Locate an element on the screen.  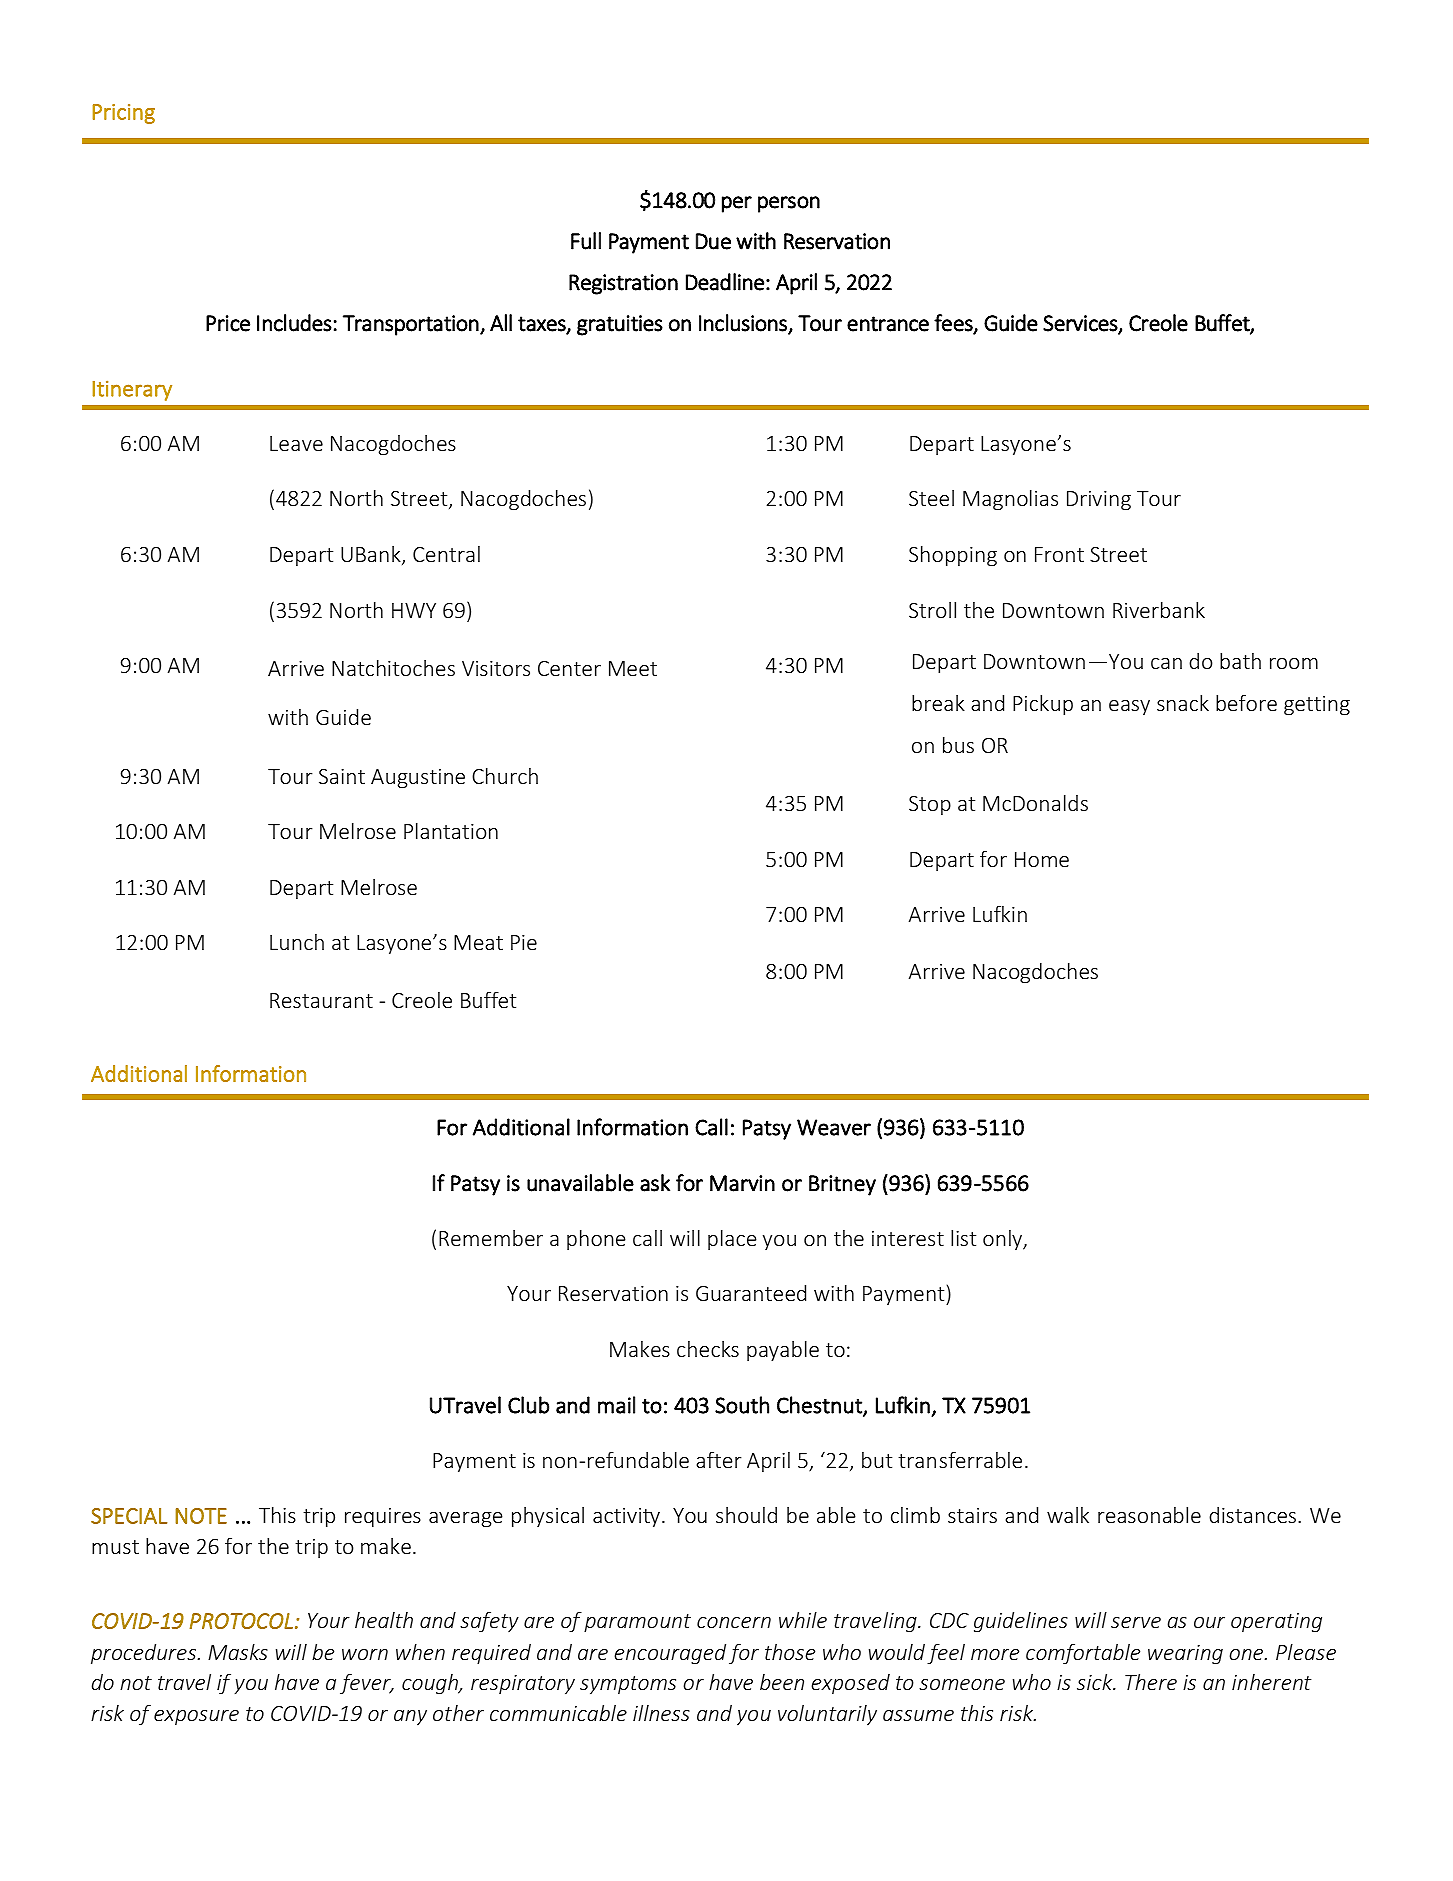
Pricing is located at coordinates (124, 114).
